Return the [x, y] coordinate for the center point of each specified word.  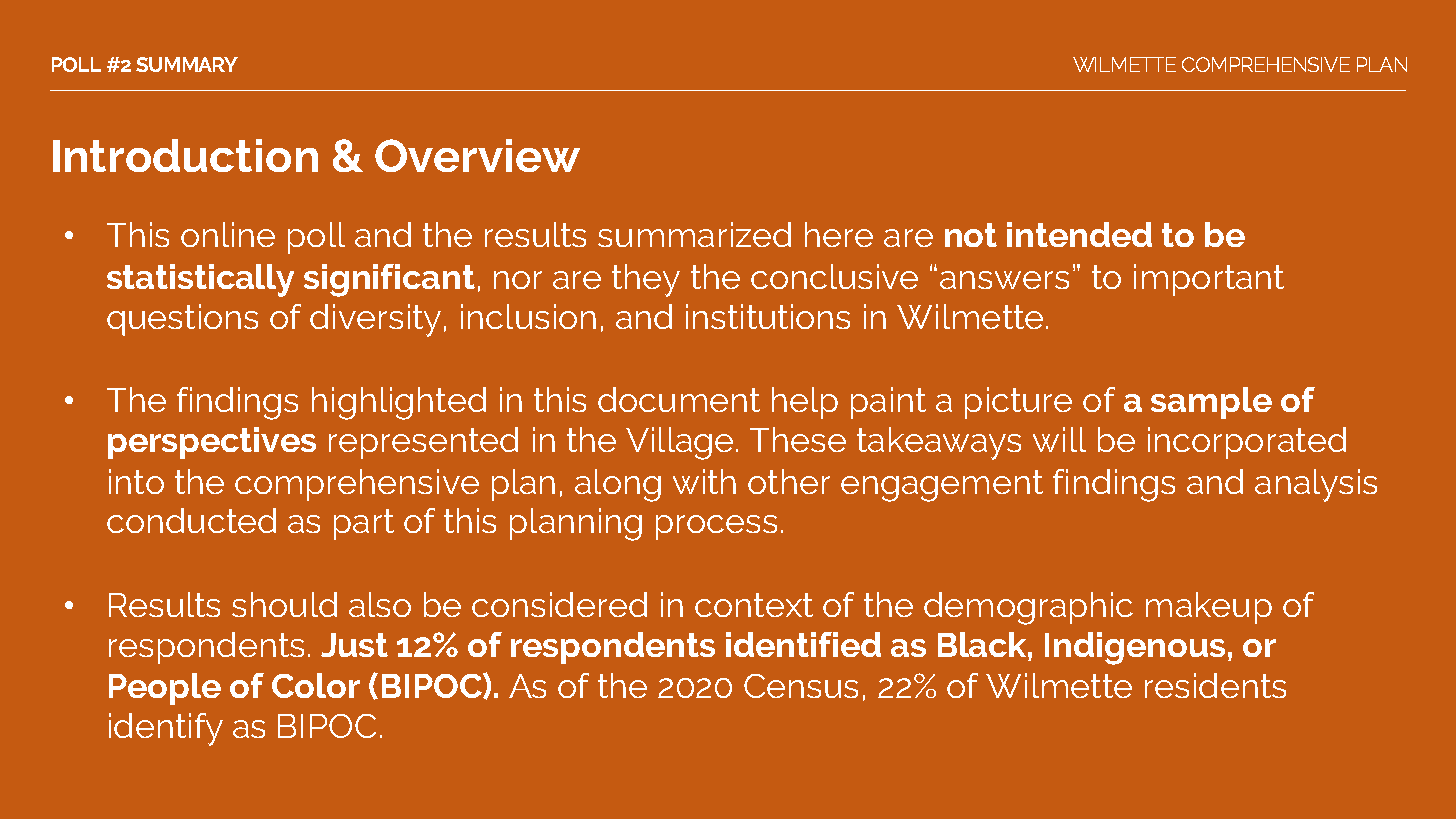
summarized [694, 234]
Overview [477, 155]
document [679, 399]
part [364, 524]
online [228, 234]
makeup [1209, 608]
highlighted [399, 403]
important [1209, 280]
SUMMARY [187, 64]
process [716, 527]
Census [801, 686]
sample [1211, 403]
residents [1215, 685]
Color [316, 685]
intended [1079, 234]
